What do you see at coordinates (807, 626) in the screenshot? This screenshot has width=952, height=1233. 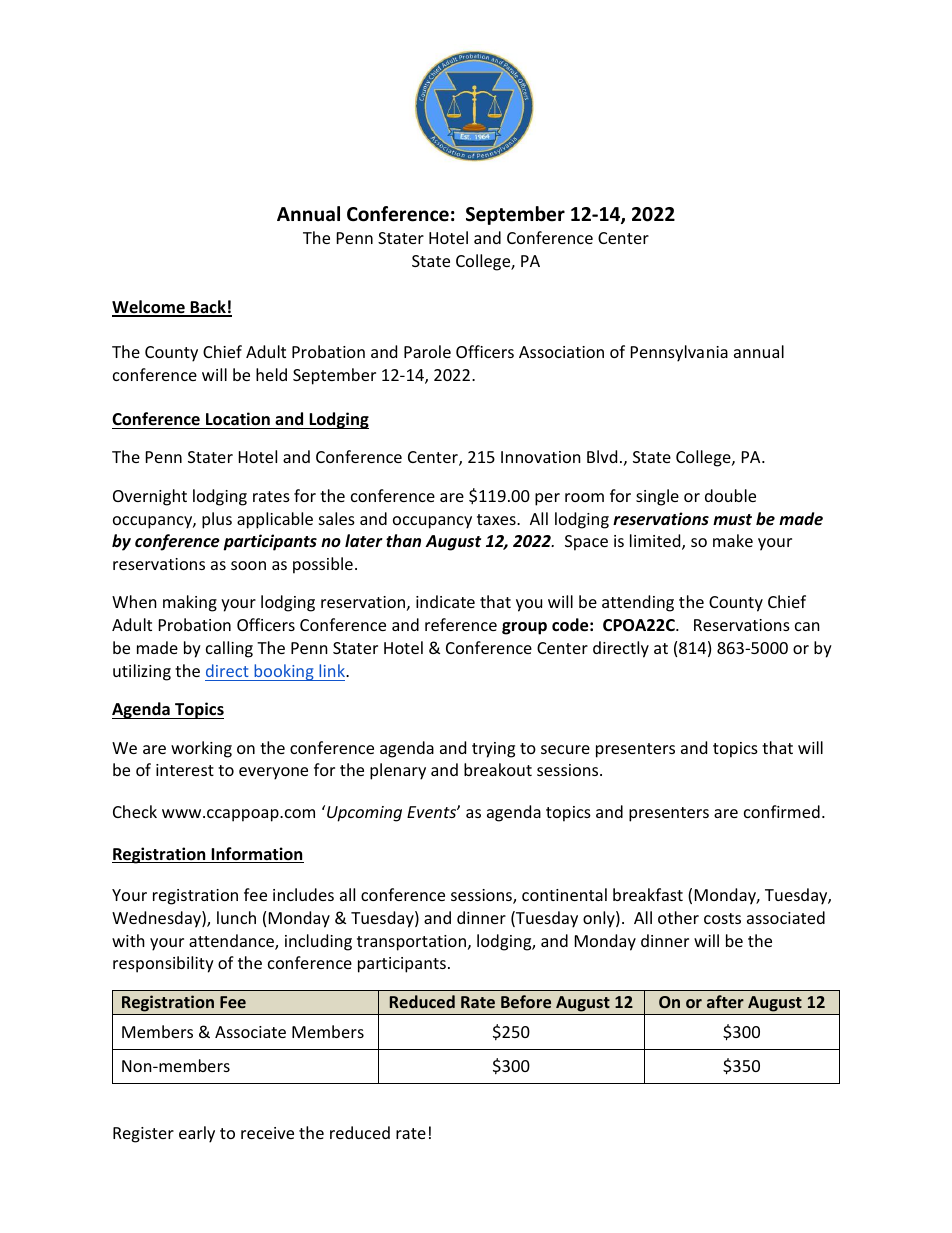 I see `can` at bounding box center [807, 626].
